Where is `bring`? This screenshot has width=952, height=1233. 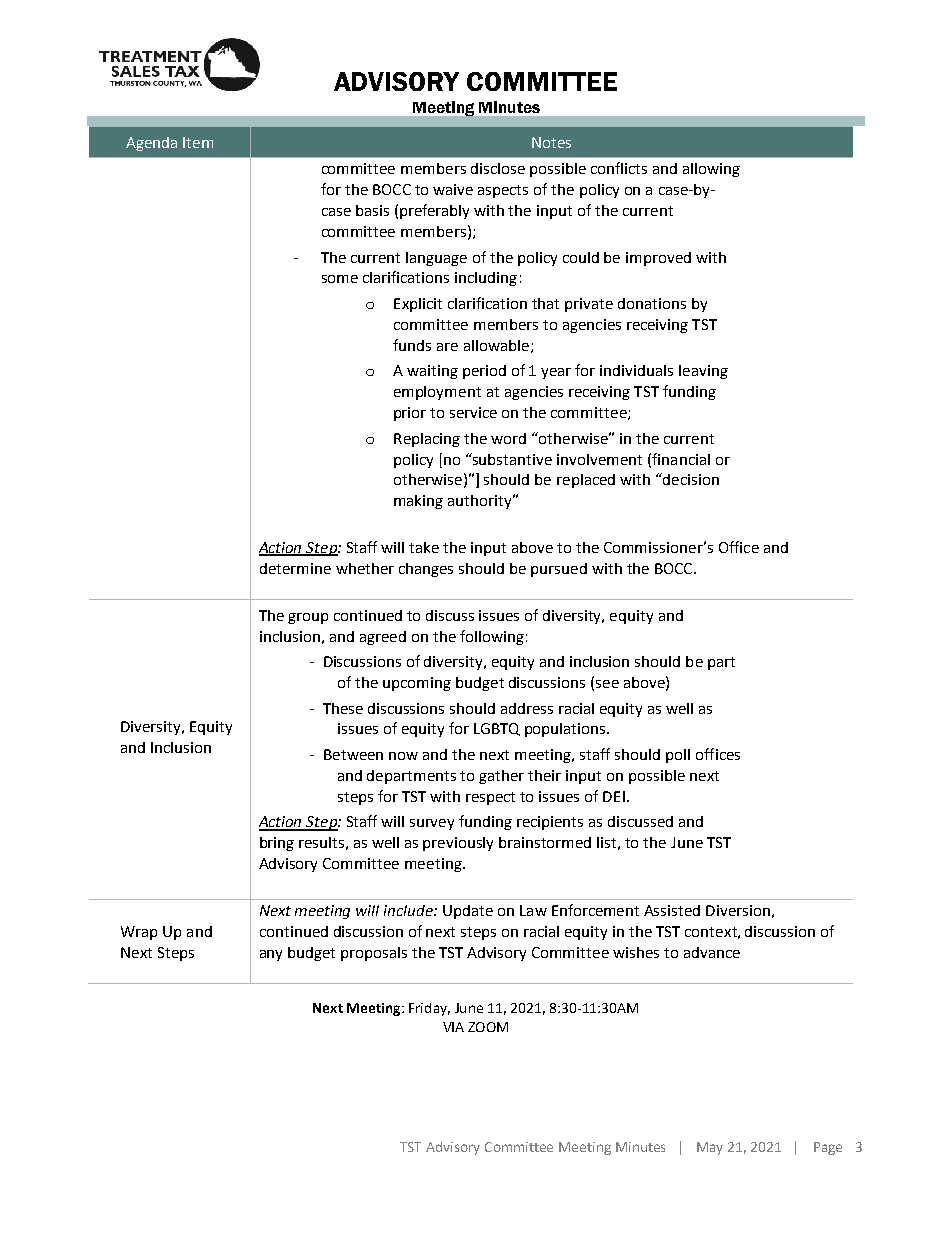 bring is located at coordinates (277, 844).
